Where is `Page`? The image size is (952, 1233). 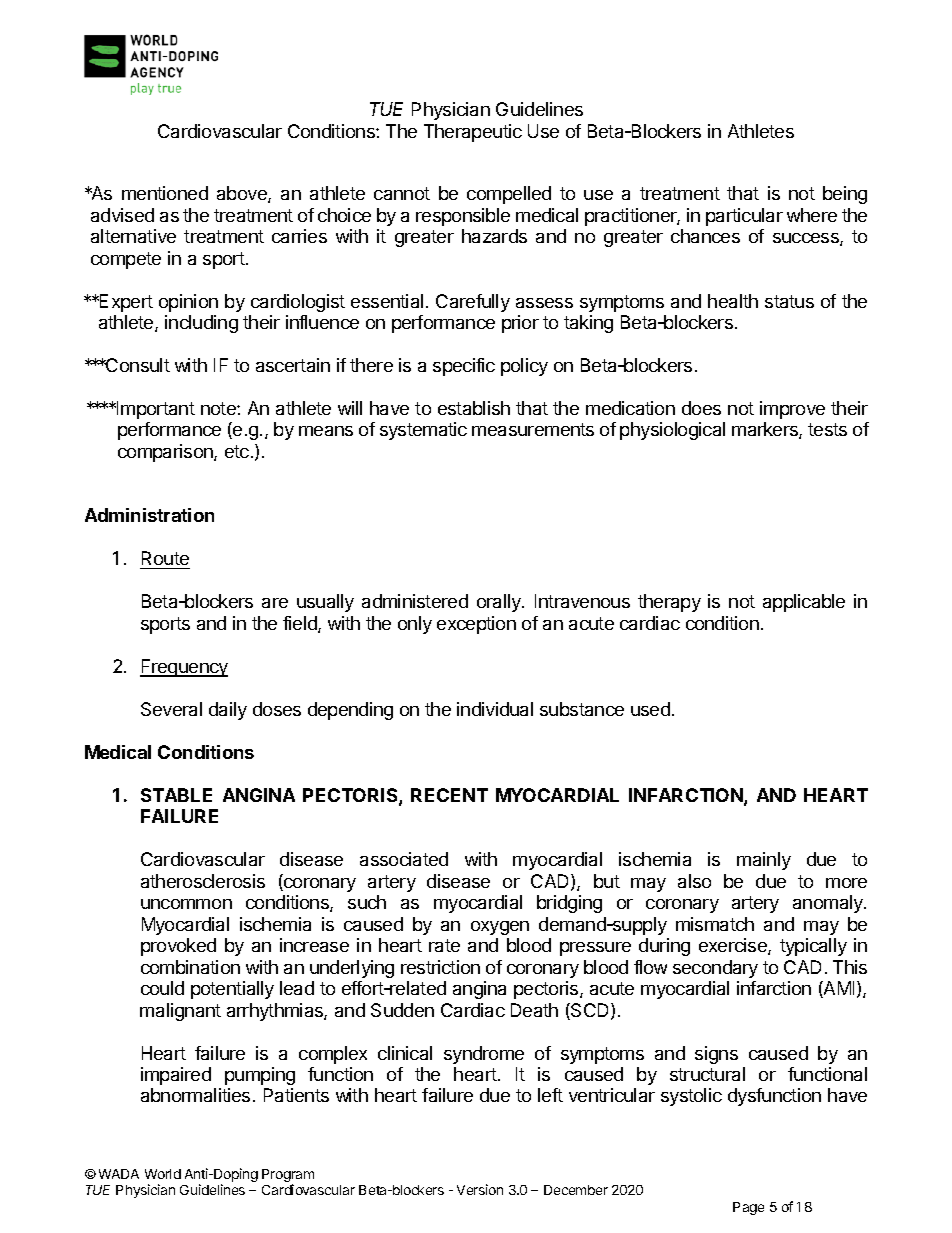 Page is located at coordinates (748, 1208).
